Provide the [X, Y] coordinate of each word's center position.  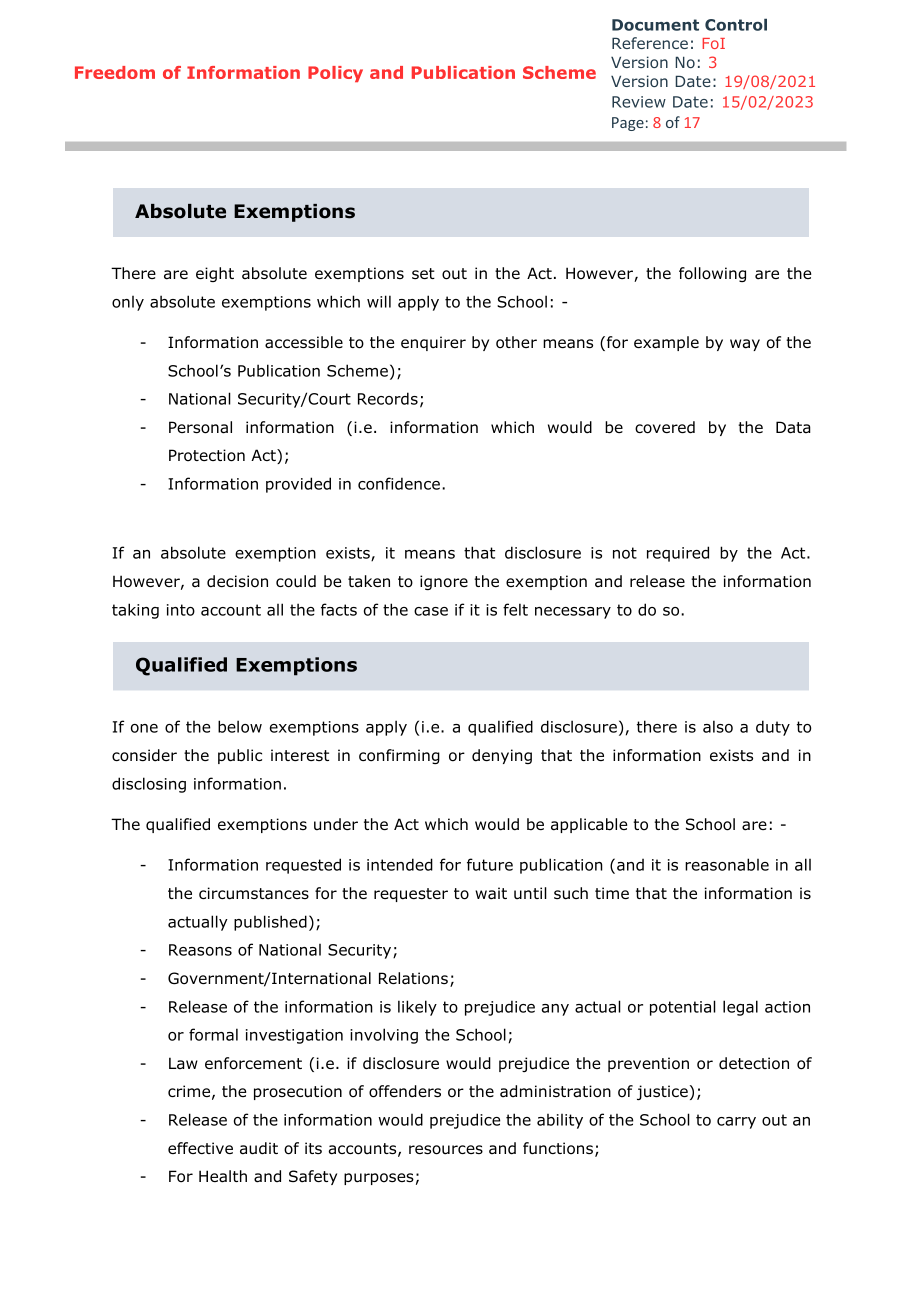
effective [200, 1148]
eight [215, 274]
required [678, 554]
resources [446, 1150]
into [181, 610]
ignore [444, 582]
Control [736, 24]
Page [628, 124]
